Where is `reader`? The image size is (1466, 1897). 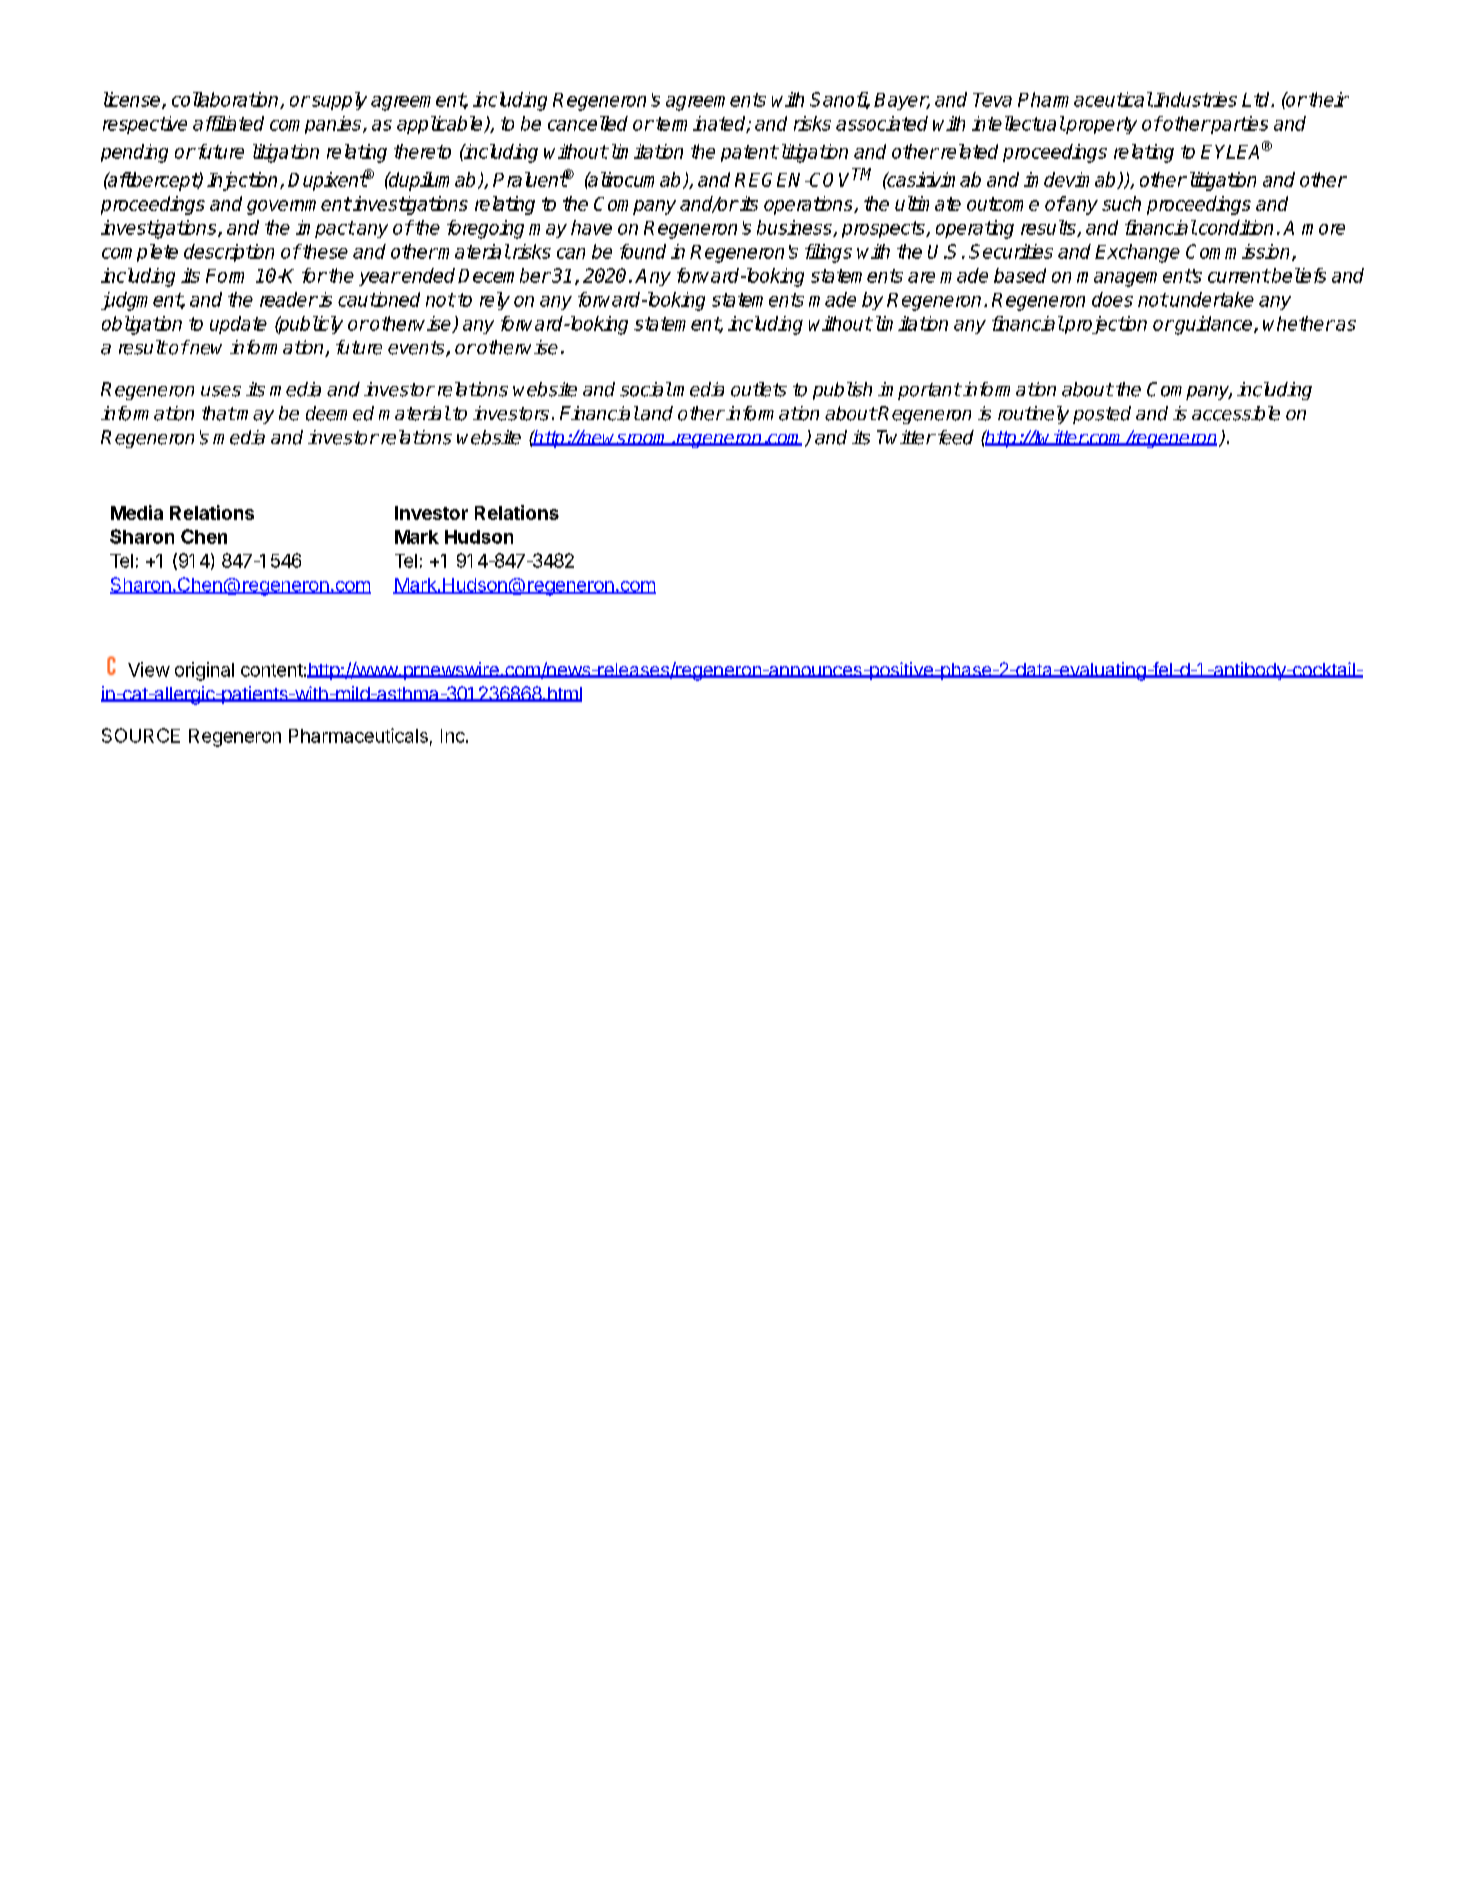 reader is located at coordinates (289, 299).
